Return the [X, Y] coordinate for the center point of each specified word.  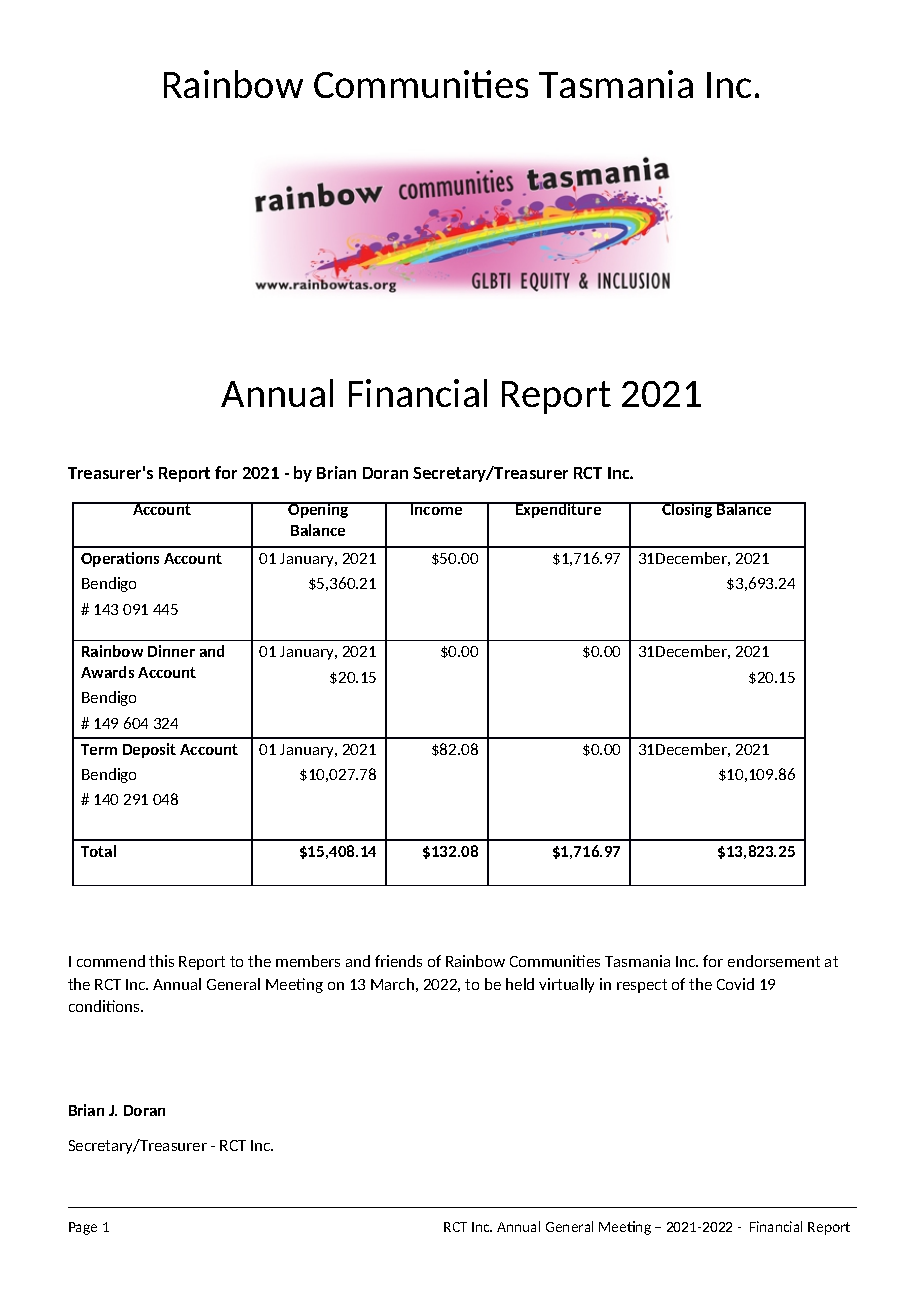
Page [83, 1228]
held [520, 984]
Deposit [149, 750]
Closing [687, 510]
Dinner [171, 651]
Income [437, 508]
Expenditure [559, 510]
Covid [735, 984]
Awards [107, 672]
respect [642, 986]
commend [111, 961]
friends [398, 961]
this [161, 961]
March [392, 984]
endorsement [774, 961]
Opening [319, 510]
